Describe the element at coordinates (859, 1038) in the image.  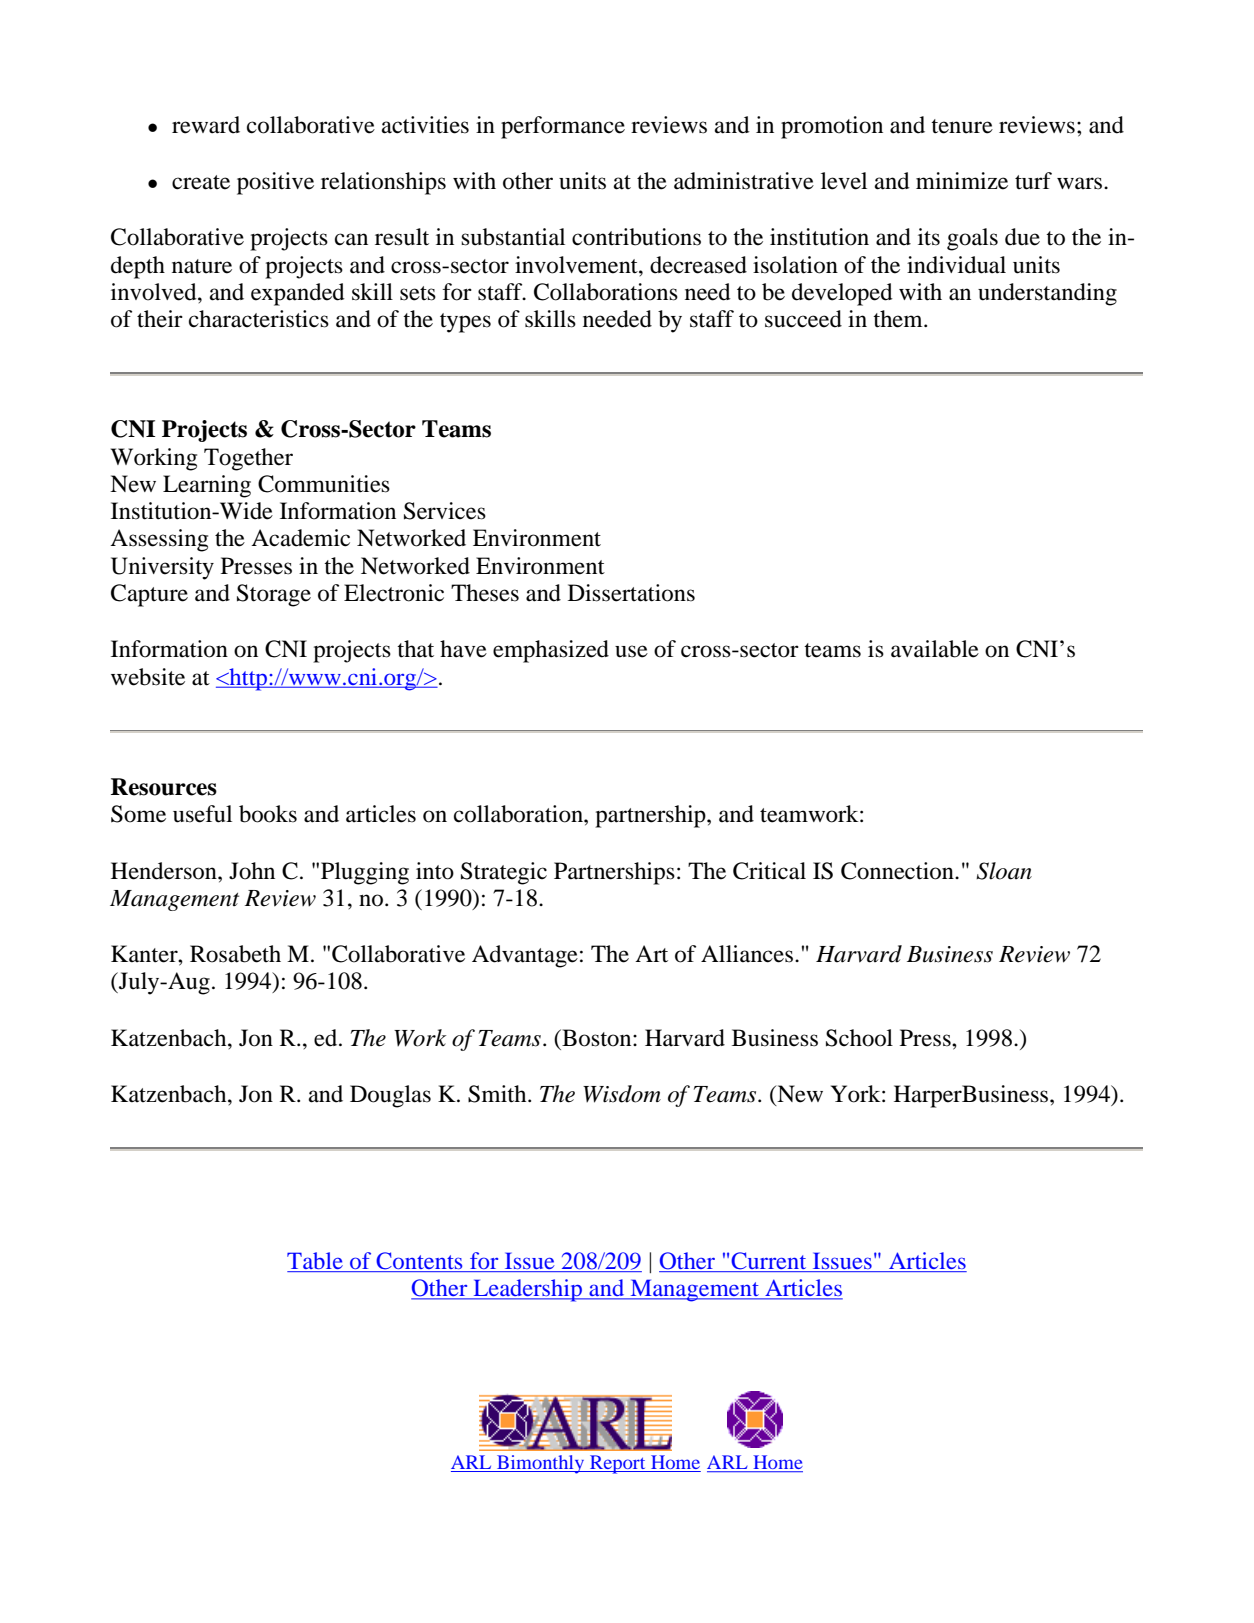
I see `School` at that location.
